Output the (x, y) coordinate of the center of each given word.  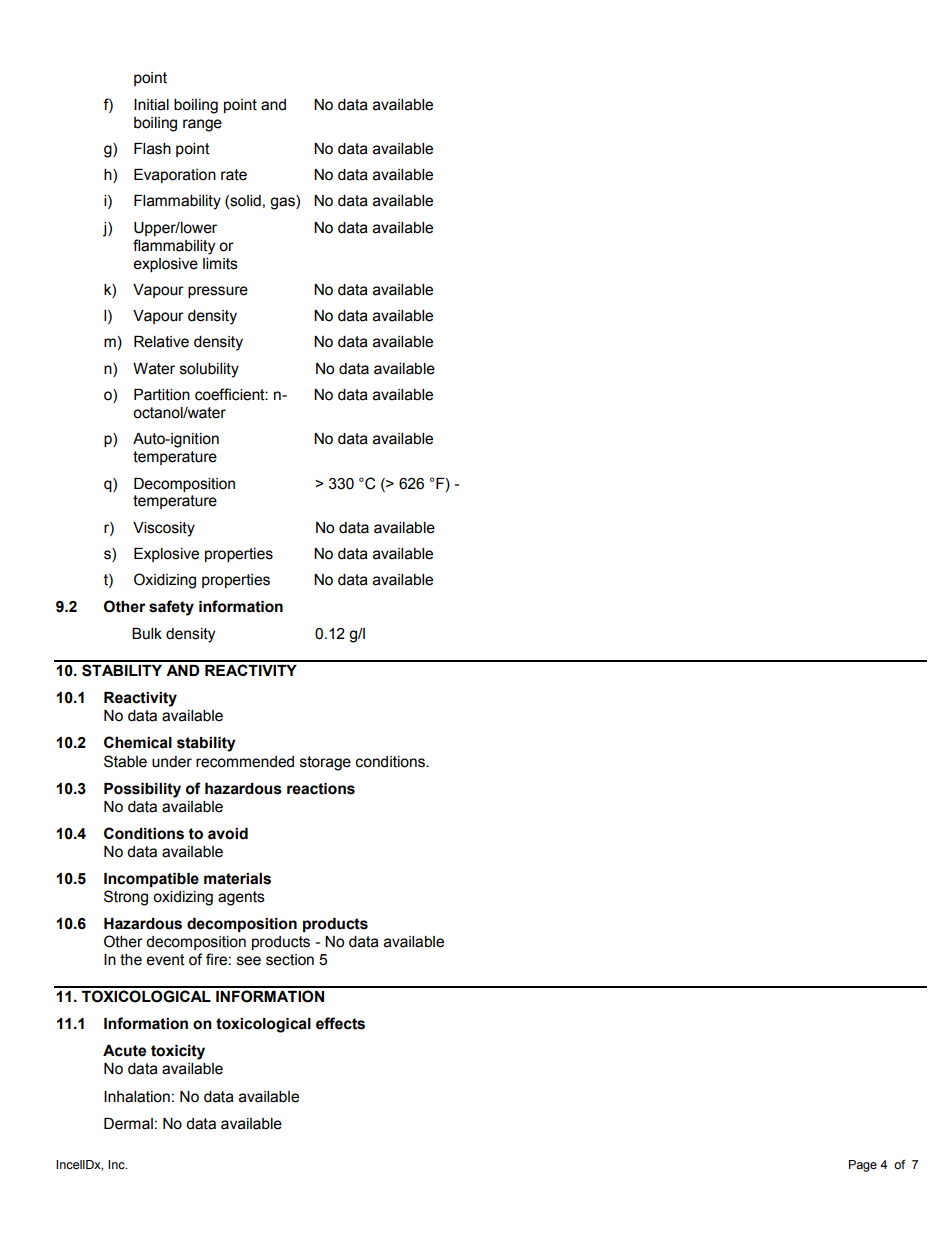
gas (283, 203)
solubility (209, 370)
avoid (228, 834)
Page (863, 1166)
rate (234, 175)
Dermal (128, 1124)
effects (340, 1023)
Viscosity (164, 529)
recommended (245, 762)
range (202, 125)
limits (220, 264)
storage (325, 763)
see (249, 961)
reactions (321, 789)
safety (171, 608)
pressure (218, 292)
